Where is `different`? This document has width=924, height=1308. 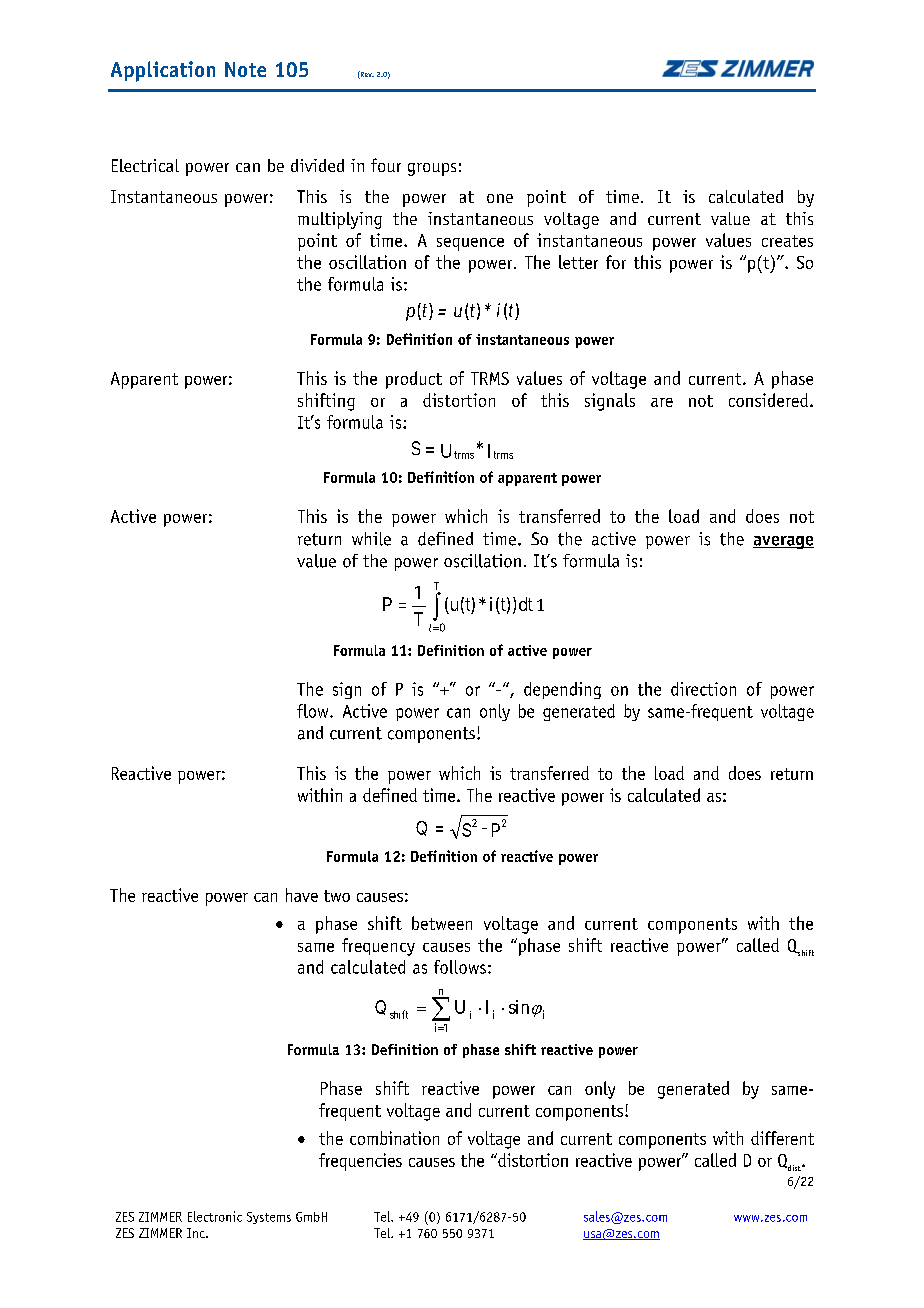 different is located at coordinates (782, 1138).
